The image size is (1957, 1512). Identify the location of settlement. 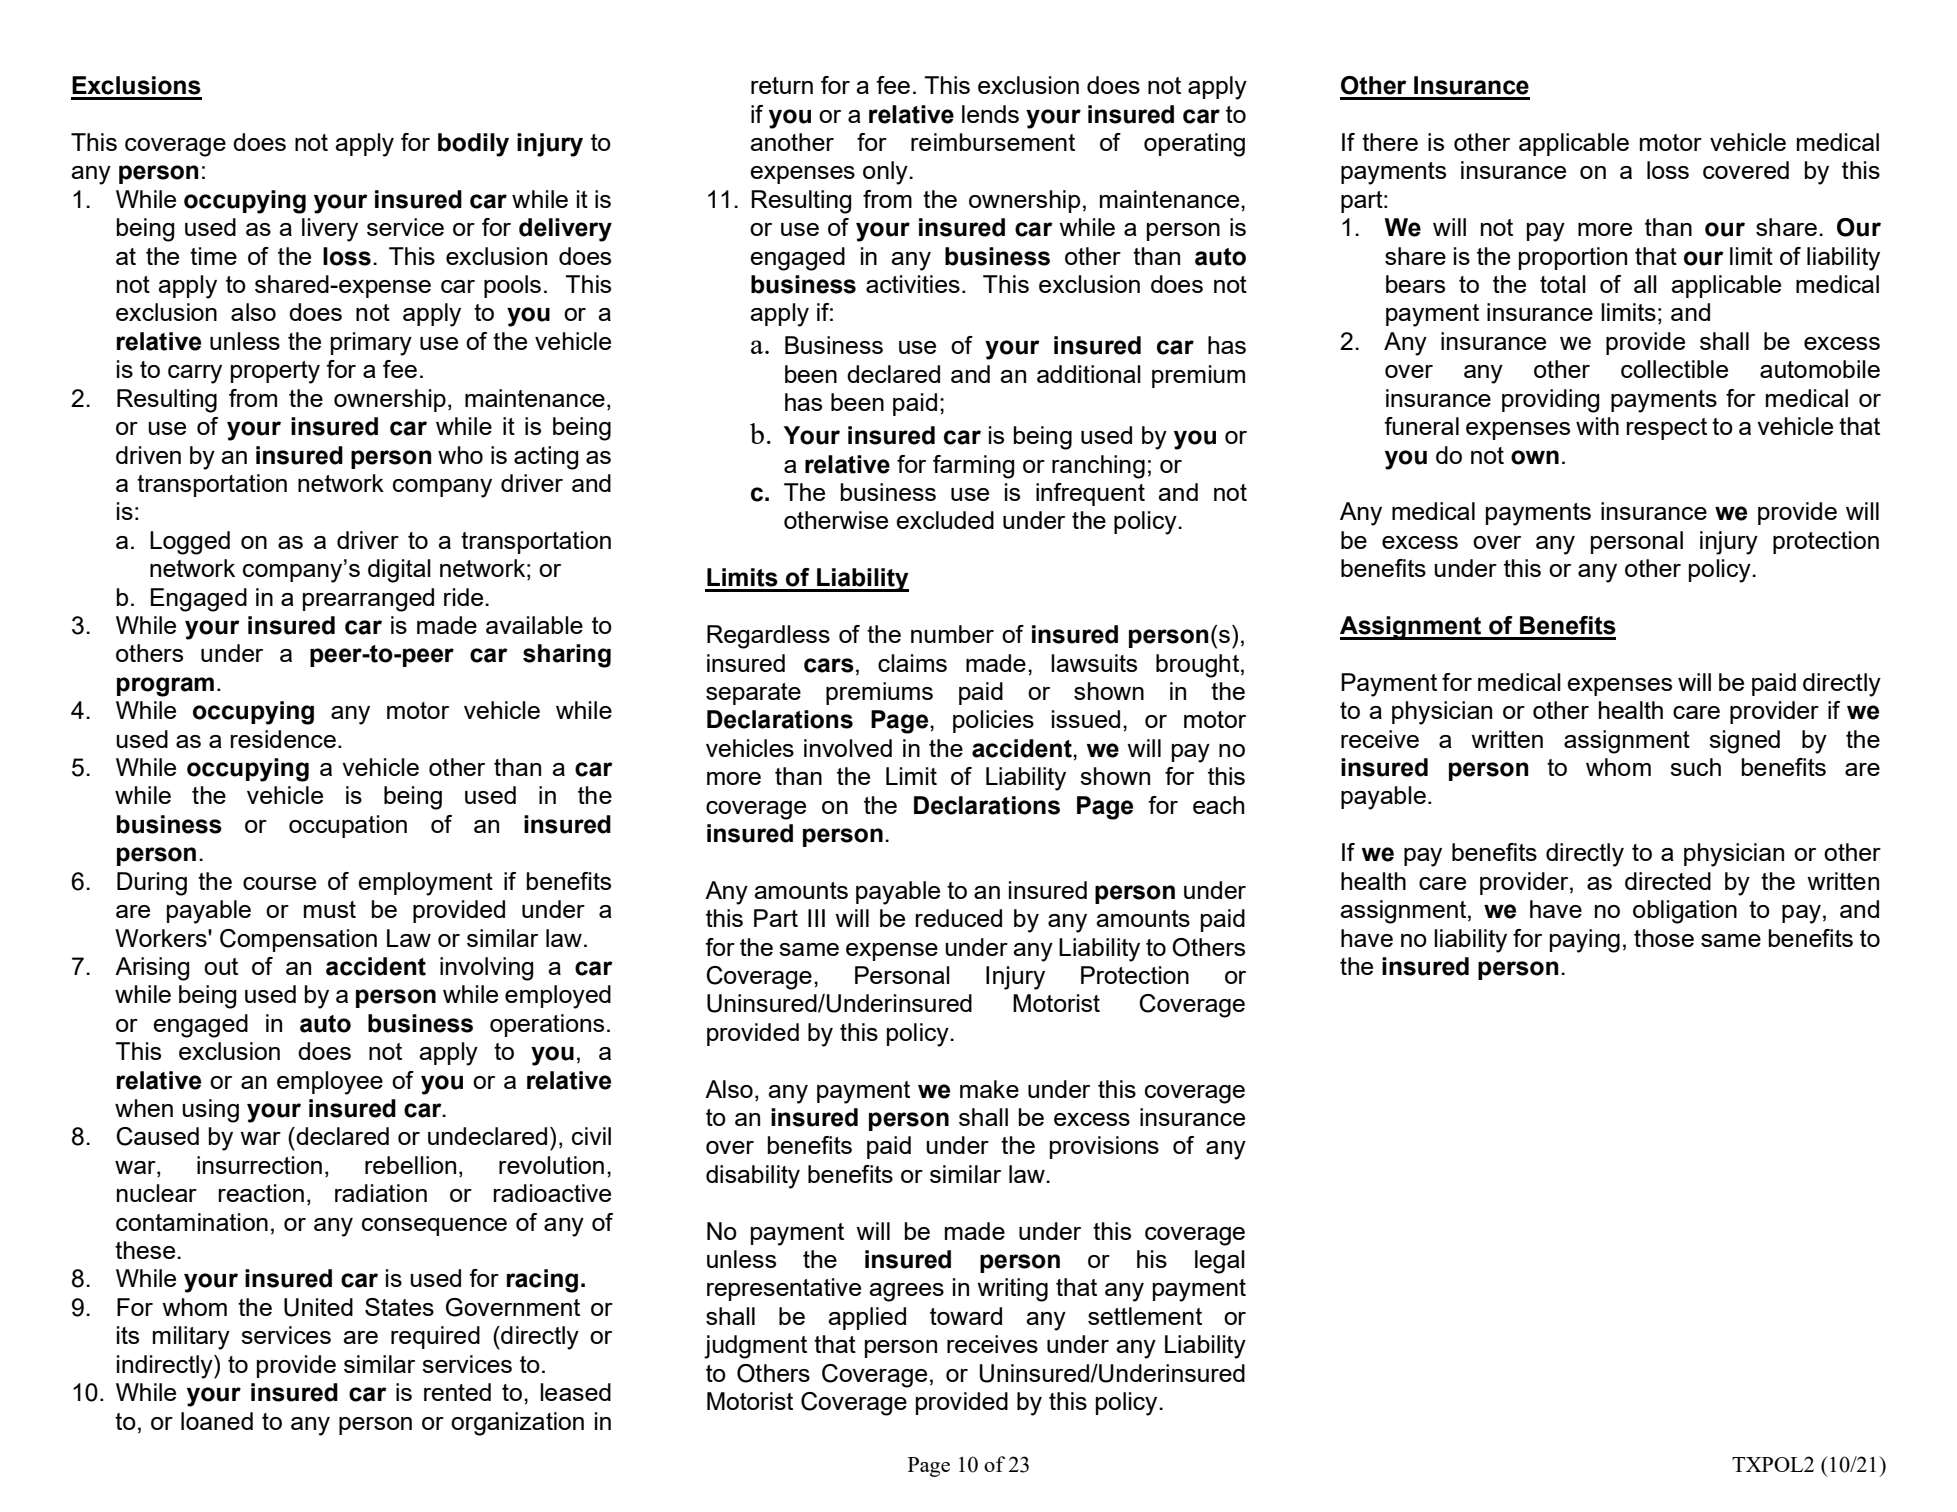
(1145, 1316).
